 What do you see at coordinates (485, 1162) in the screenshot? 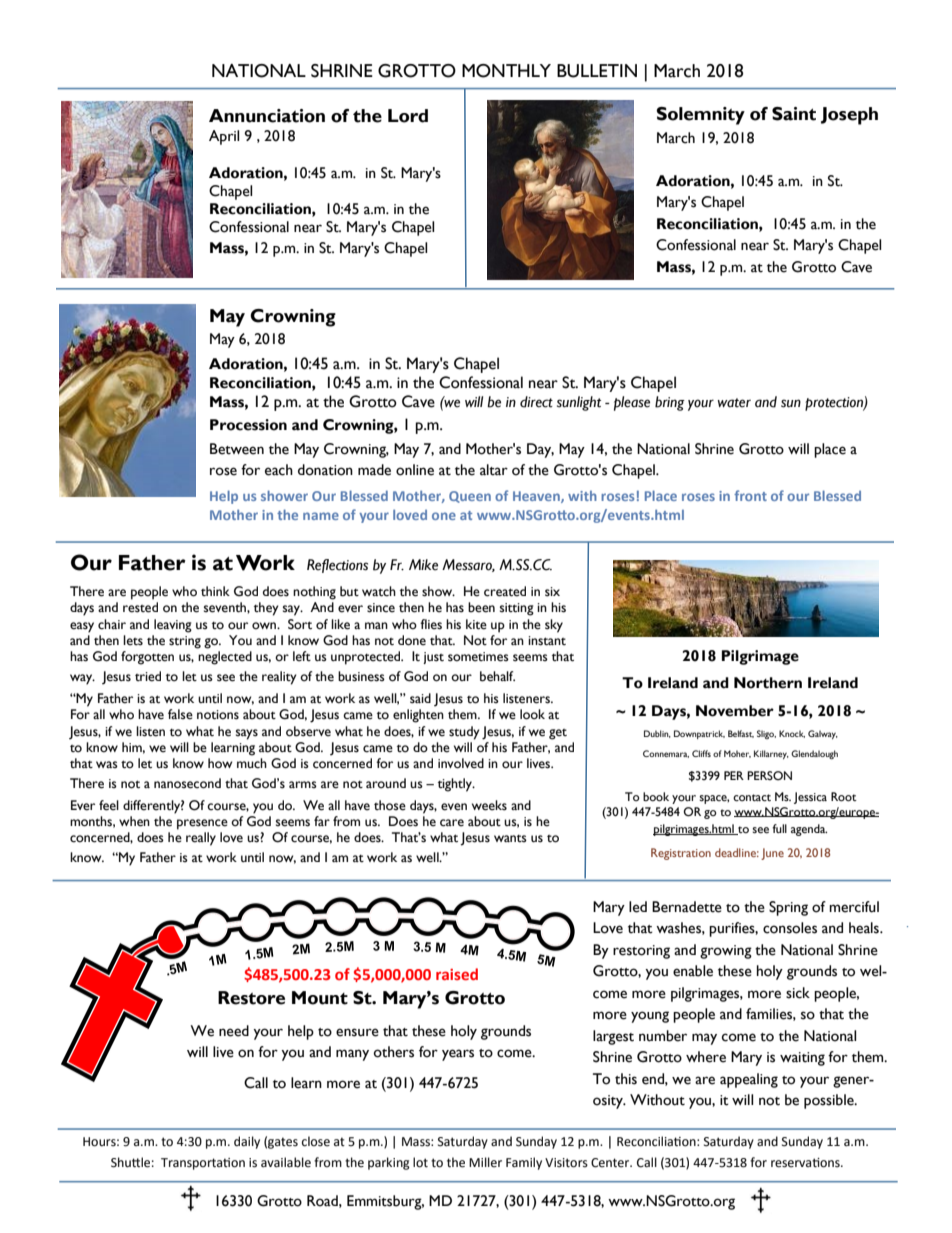
I see `Miller` at bounding box center [485, 1162].
